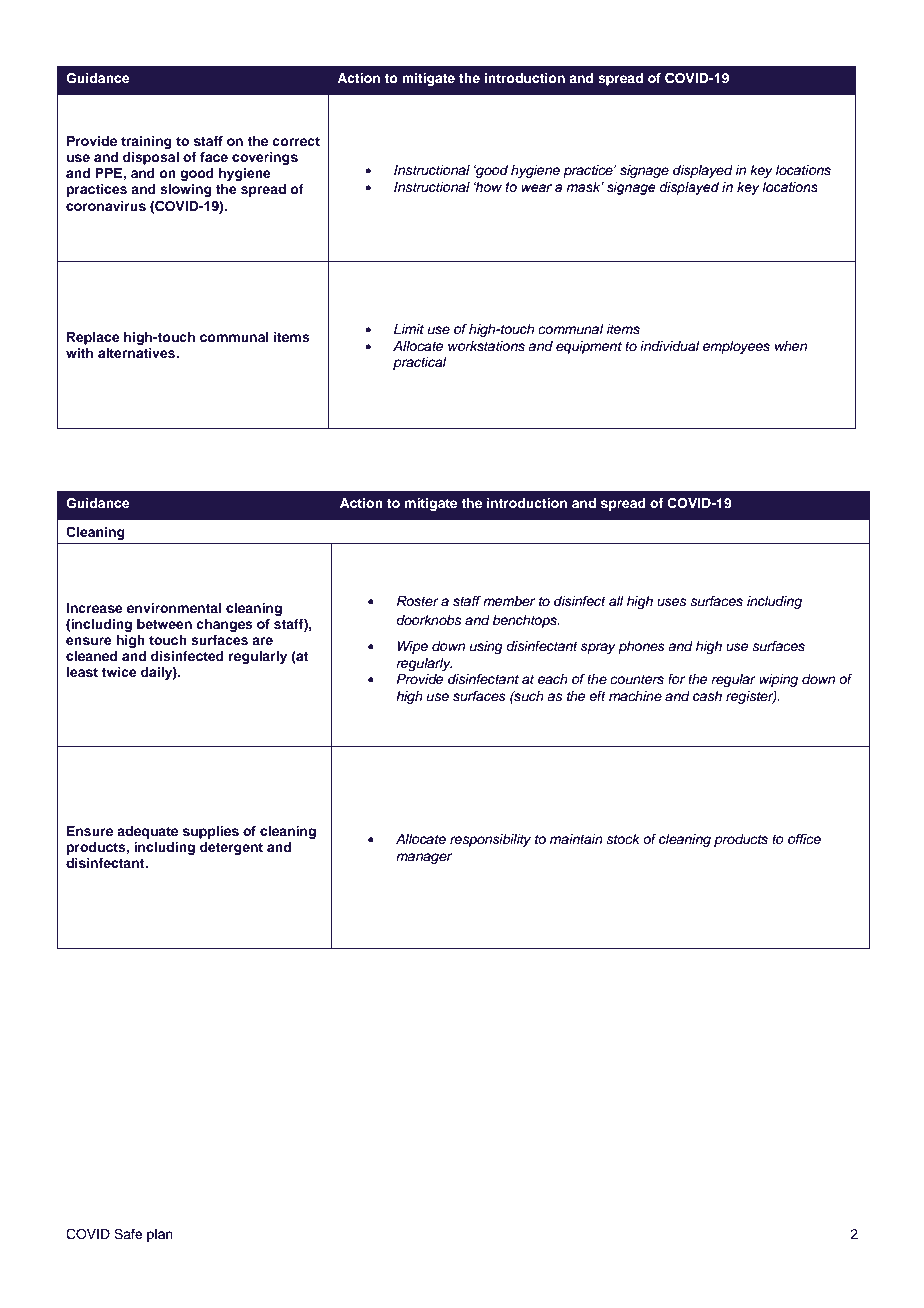 Image resolution: width=924 pixels, height=1308 pixels. Describe the element at coordinates (160, 1235) in the document. I see `plan` at that location.
